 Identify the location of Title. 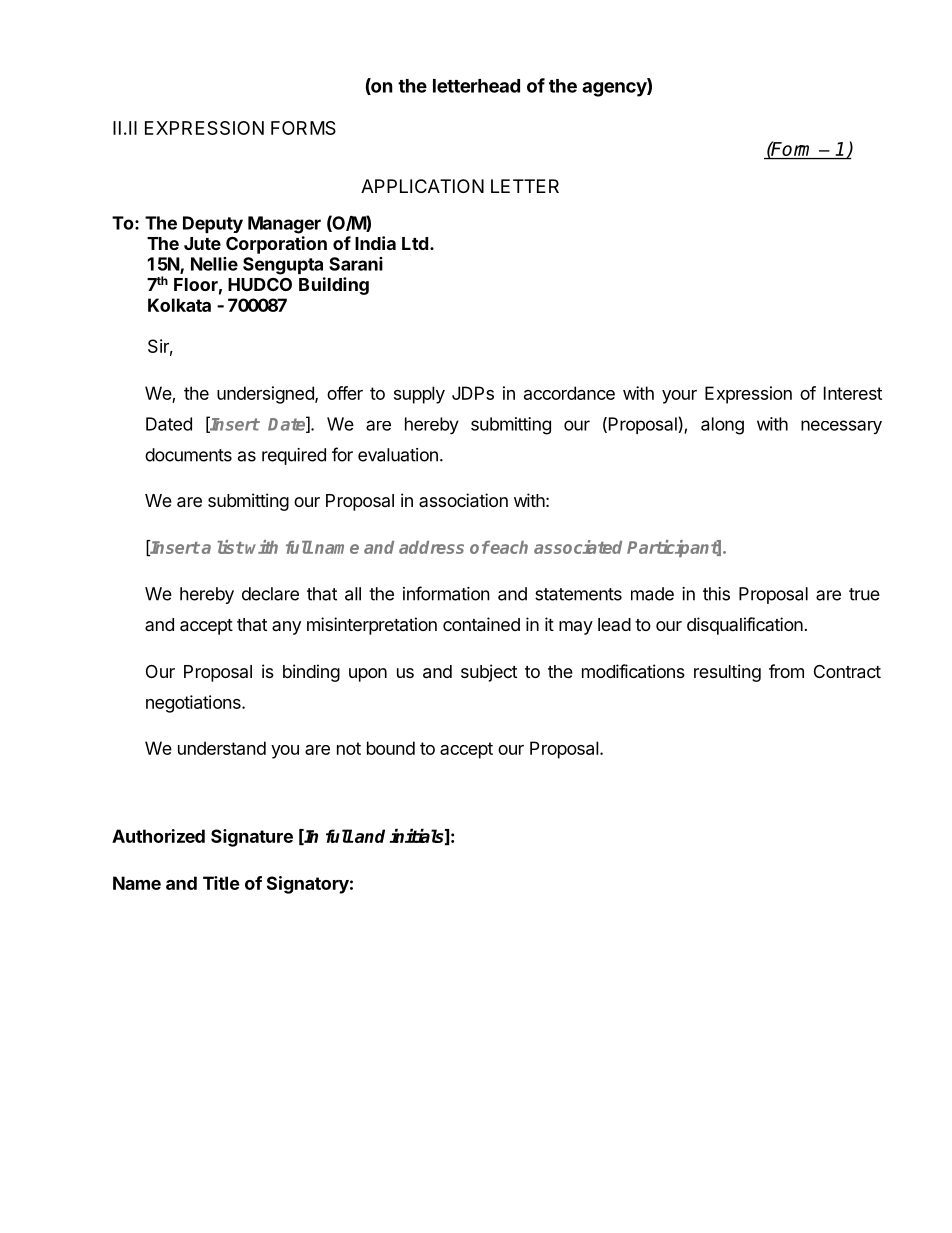
(221, 883).
